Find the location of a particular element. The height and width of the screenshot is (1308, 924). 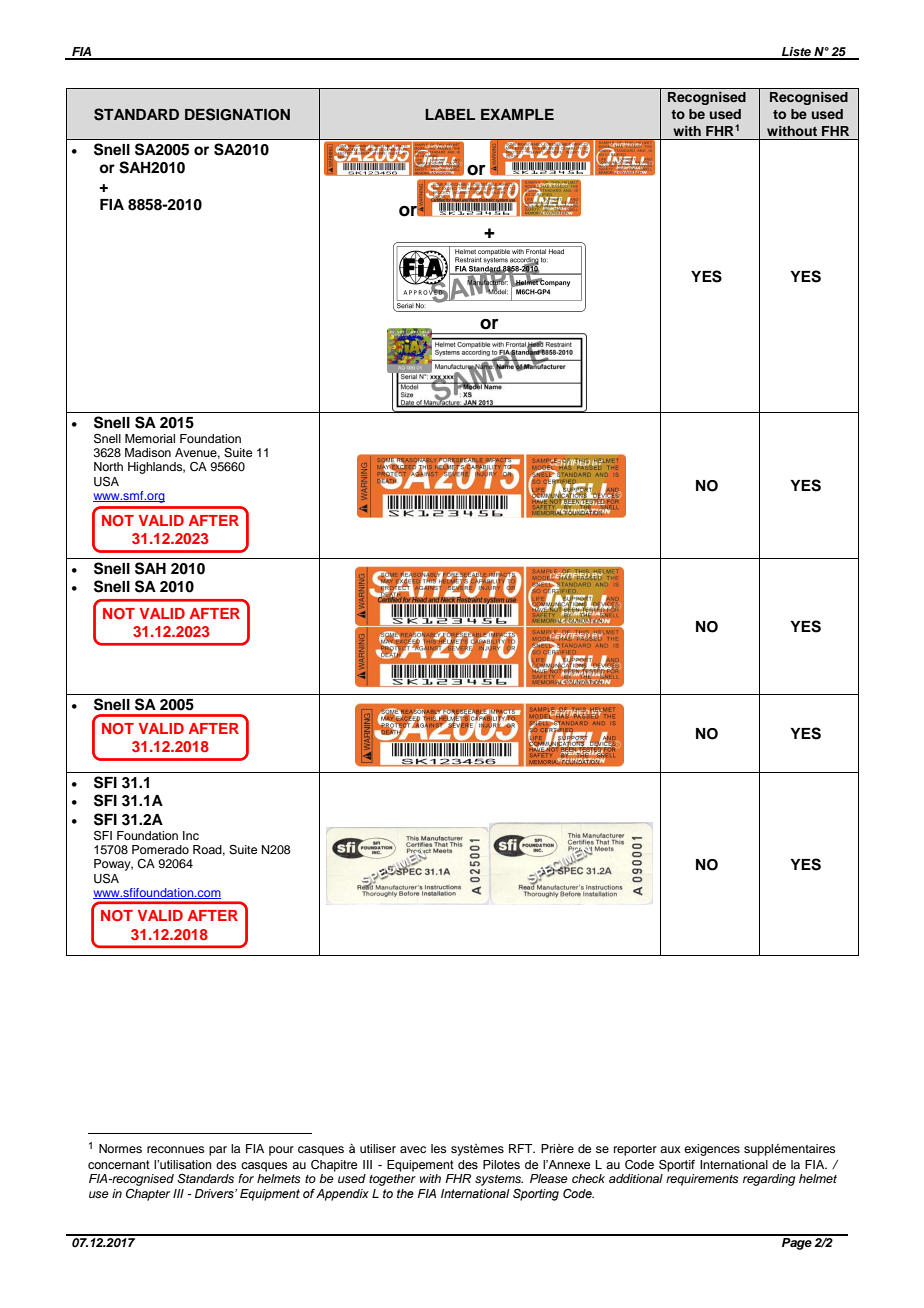

aux is located at coordinates (670, 1149).
